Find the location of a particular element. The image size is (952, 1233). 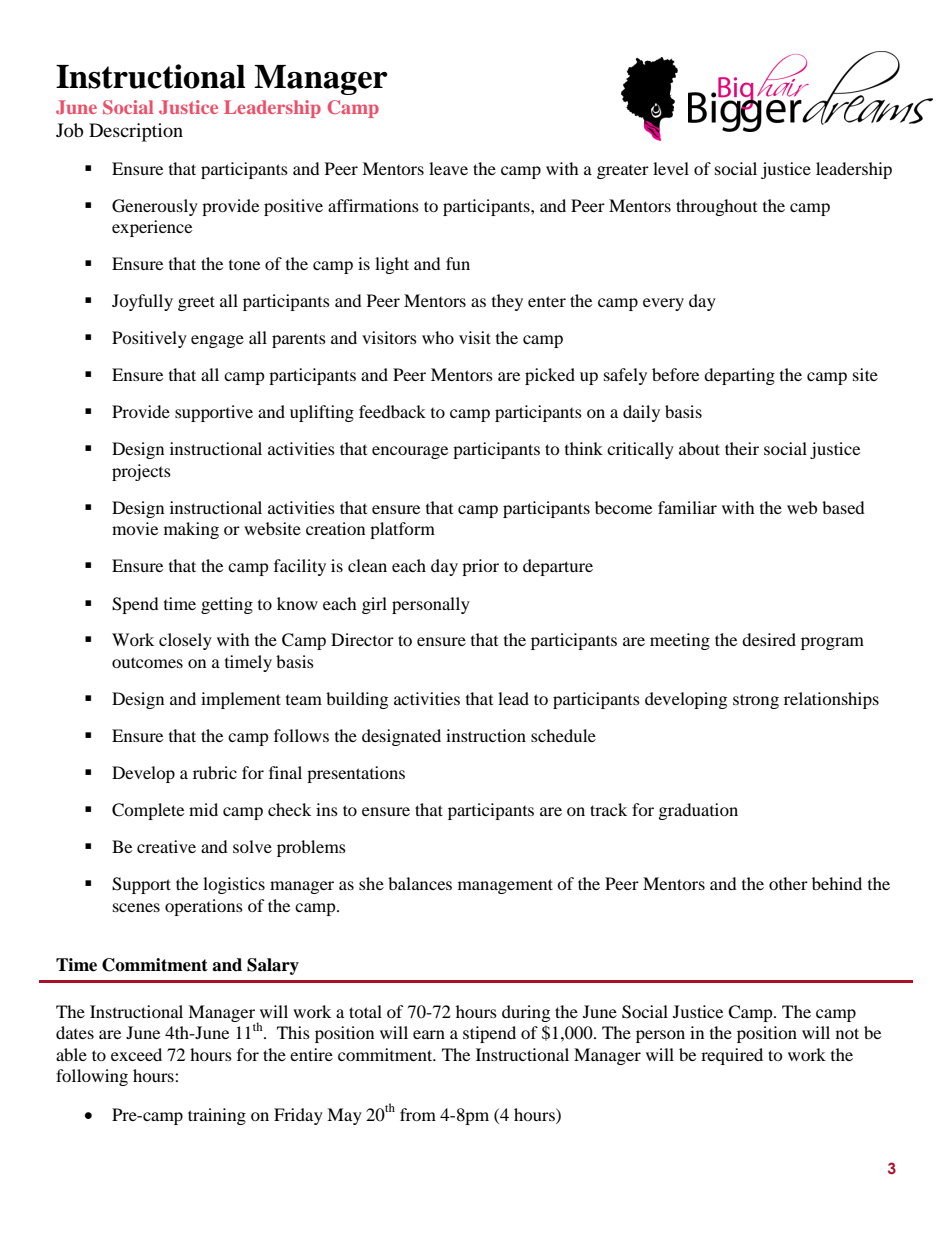

level is located at coordinates (671, 168).
